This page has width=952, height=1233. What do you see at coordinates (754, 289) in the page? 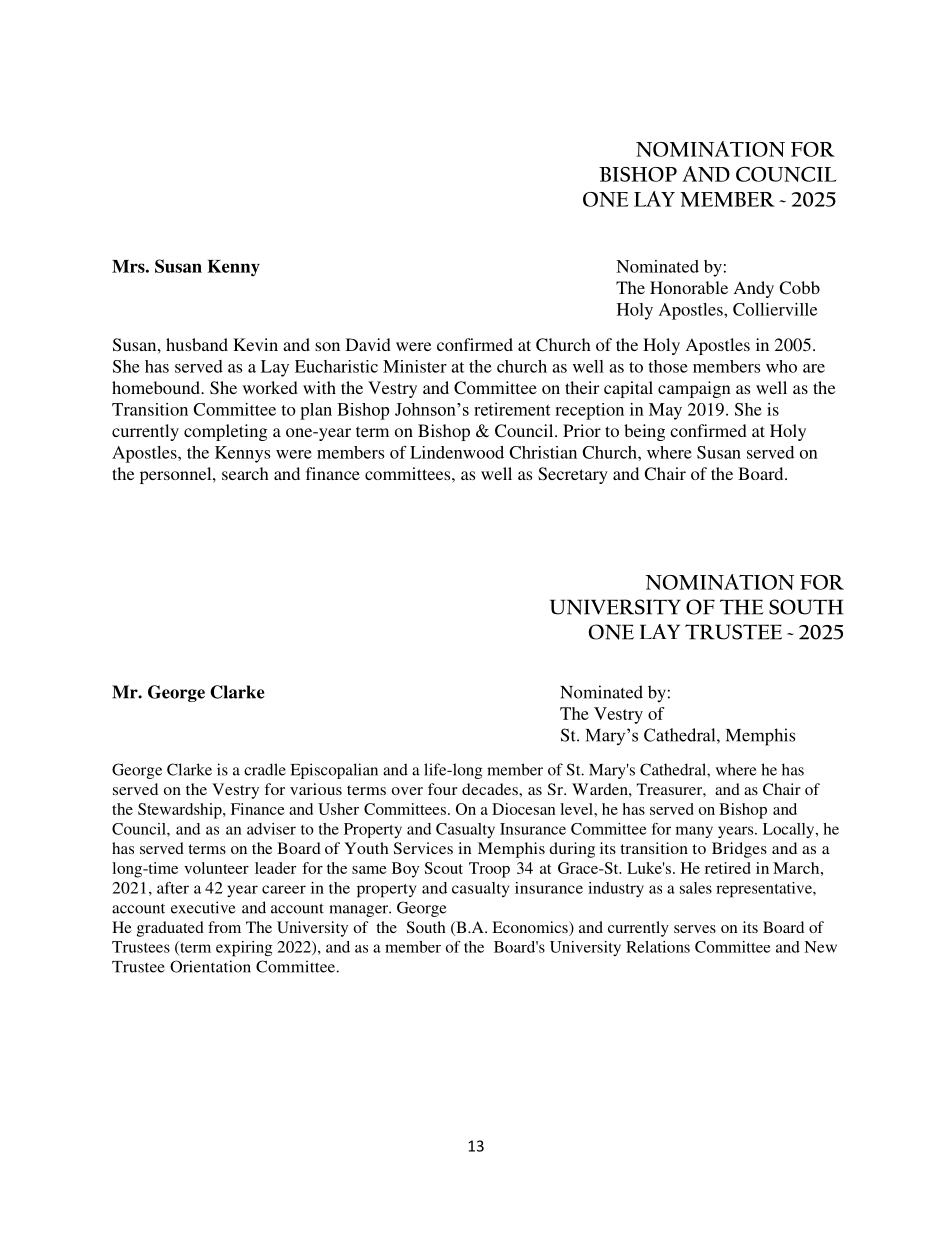
I see `Andy` at bounding box center [754, 289].
